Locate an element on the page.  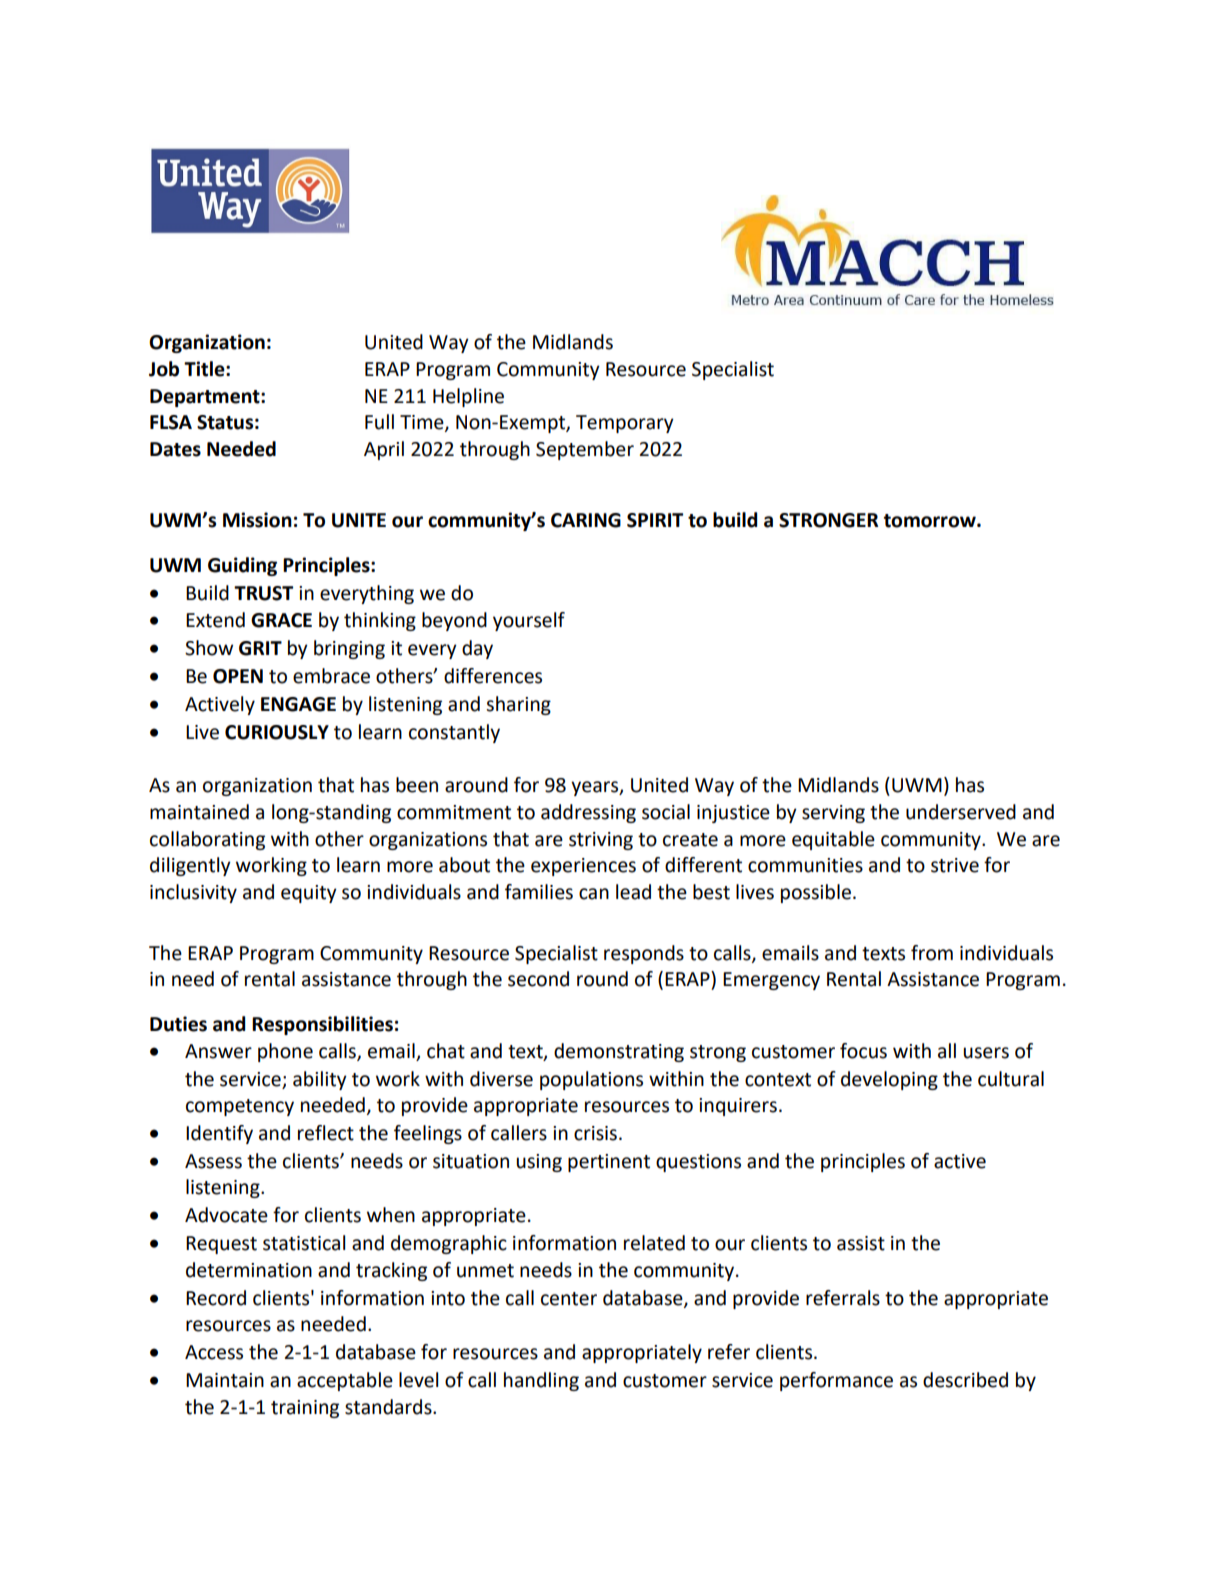
SPIRIT is located at coordinates (655, 520).
